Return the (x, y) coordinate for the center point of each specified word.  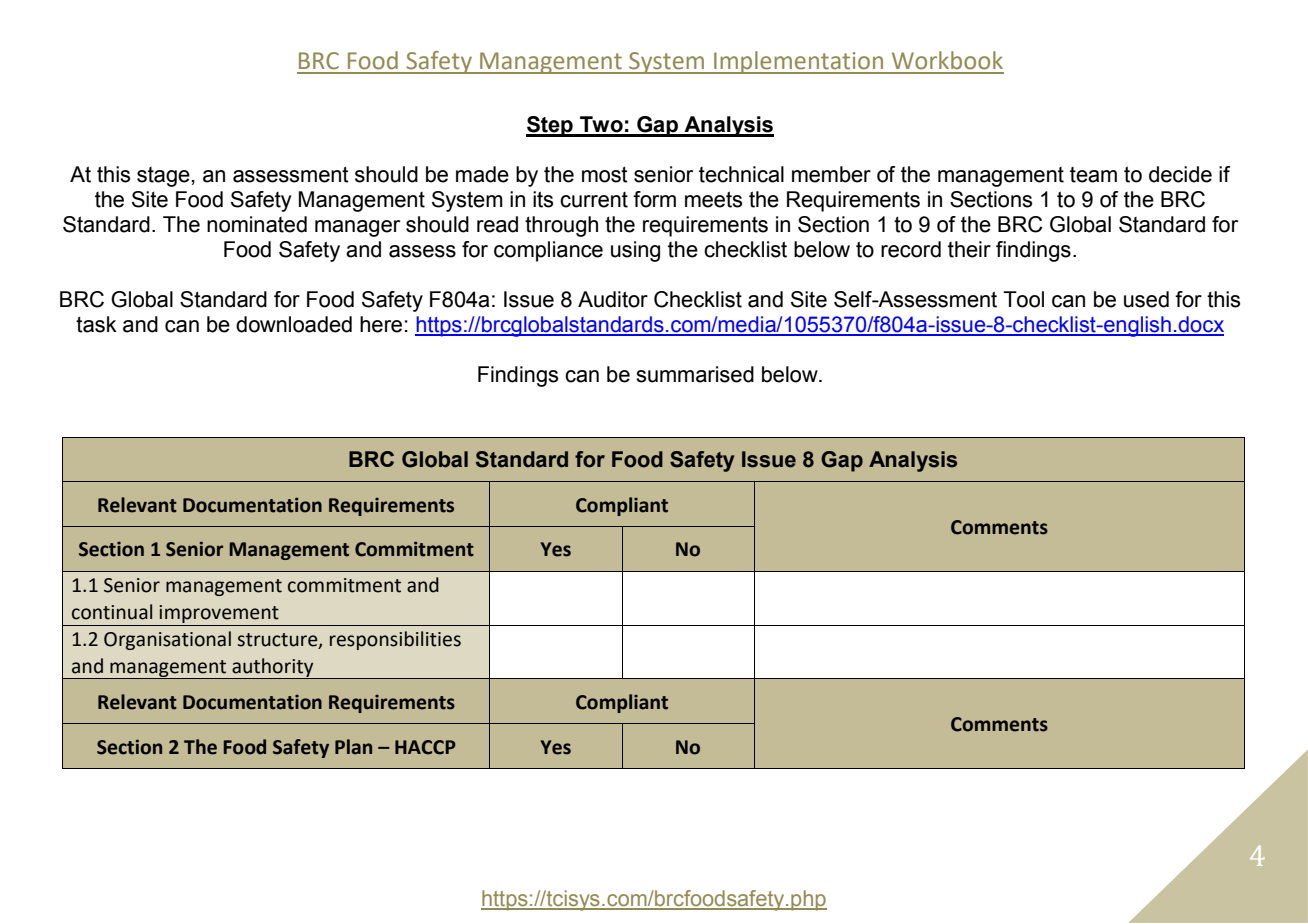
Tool (1023, 299)
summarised (695, 374)
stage (163, 177)
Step (550, 126)
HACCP (425, 747)
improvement (219, 614)
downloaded (294, 324)
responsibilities (395, 640)
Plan (353, 747)
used (1146, 299)
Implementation (799, 62)
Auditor (613, 299)
